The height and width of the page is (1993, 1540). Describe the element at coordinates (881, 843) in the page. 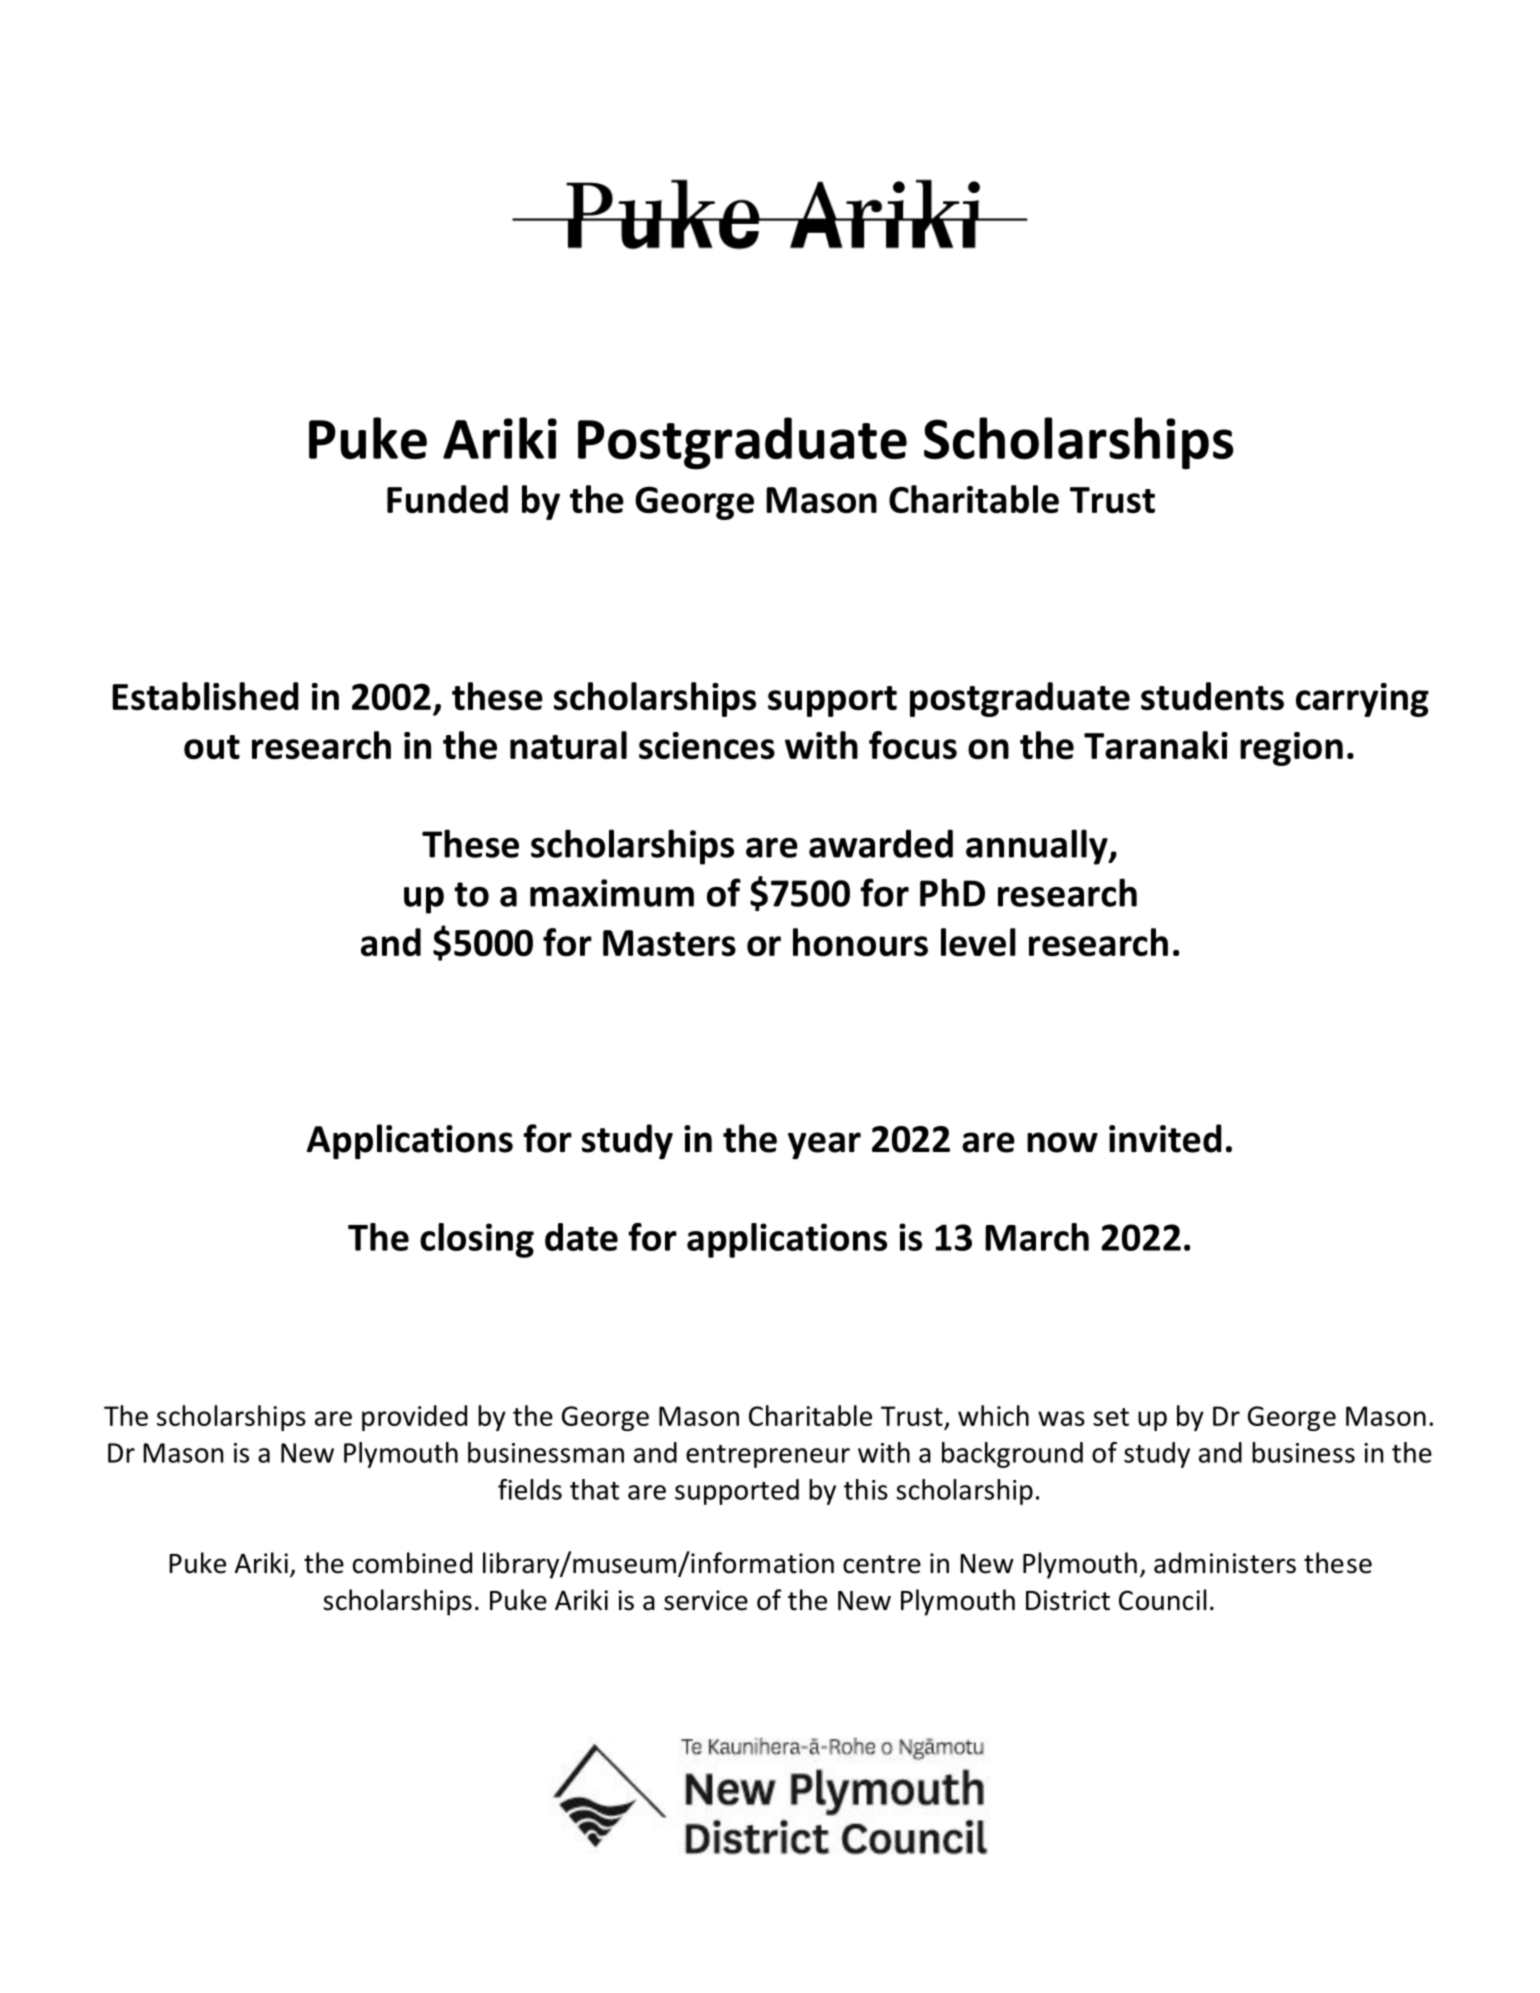

I see `awarded` at that location.
